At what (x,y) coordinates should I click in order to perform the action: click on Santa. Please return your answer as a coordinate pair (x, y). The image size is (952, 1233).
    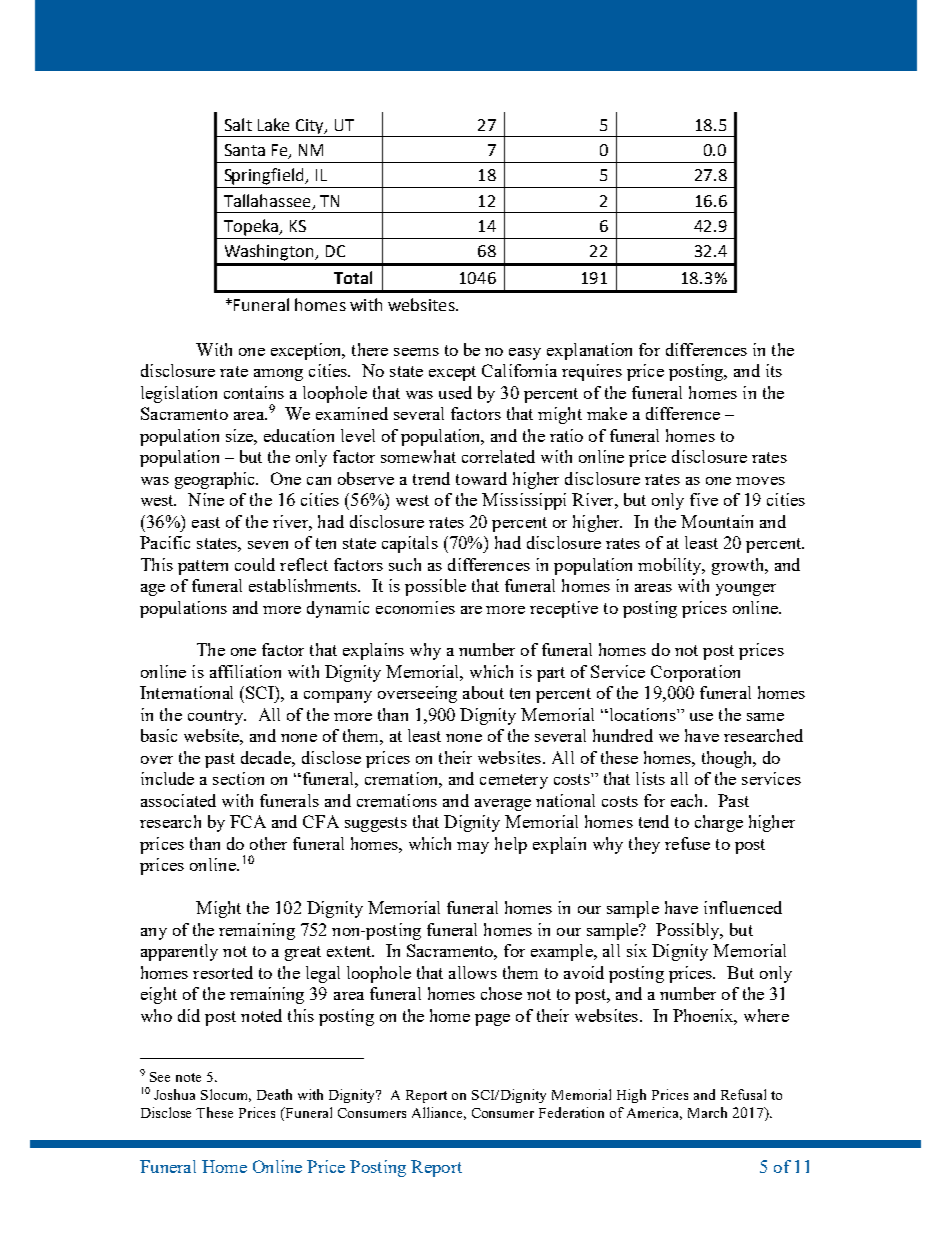
    Looking at the image, I should click on (245, 150).
